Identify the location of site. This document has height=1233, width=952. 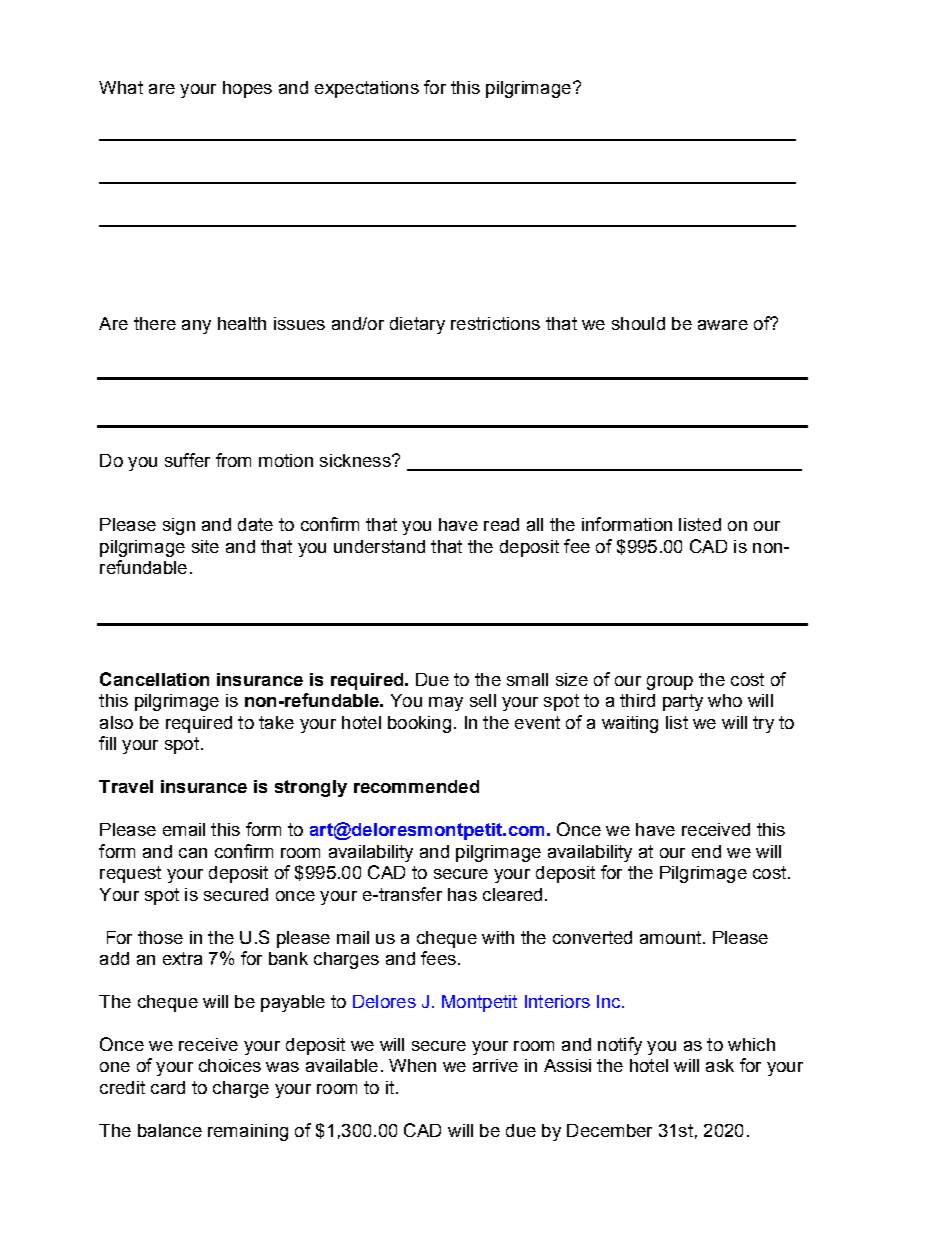
(205, 546).
